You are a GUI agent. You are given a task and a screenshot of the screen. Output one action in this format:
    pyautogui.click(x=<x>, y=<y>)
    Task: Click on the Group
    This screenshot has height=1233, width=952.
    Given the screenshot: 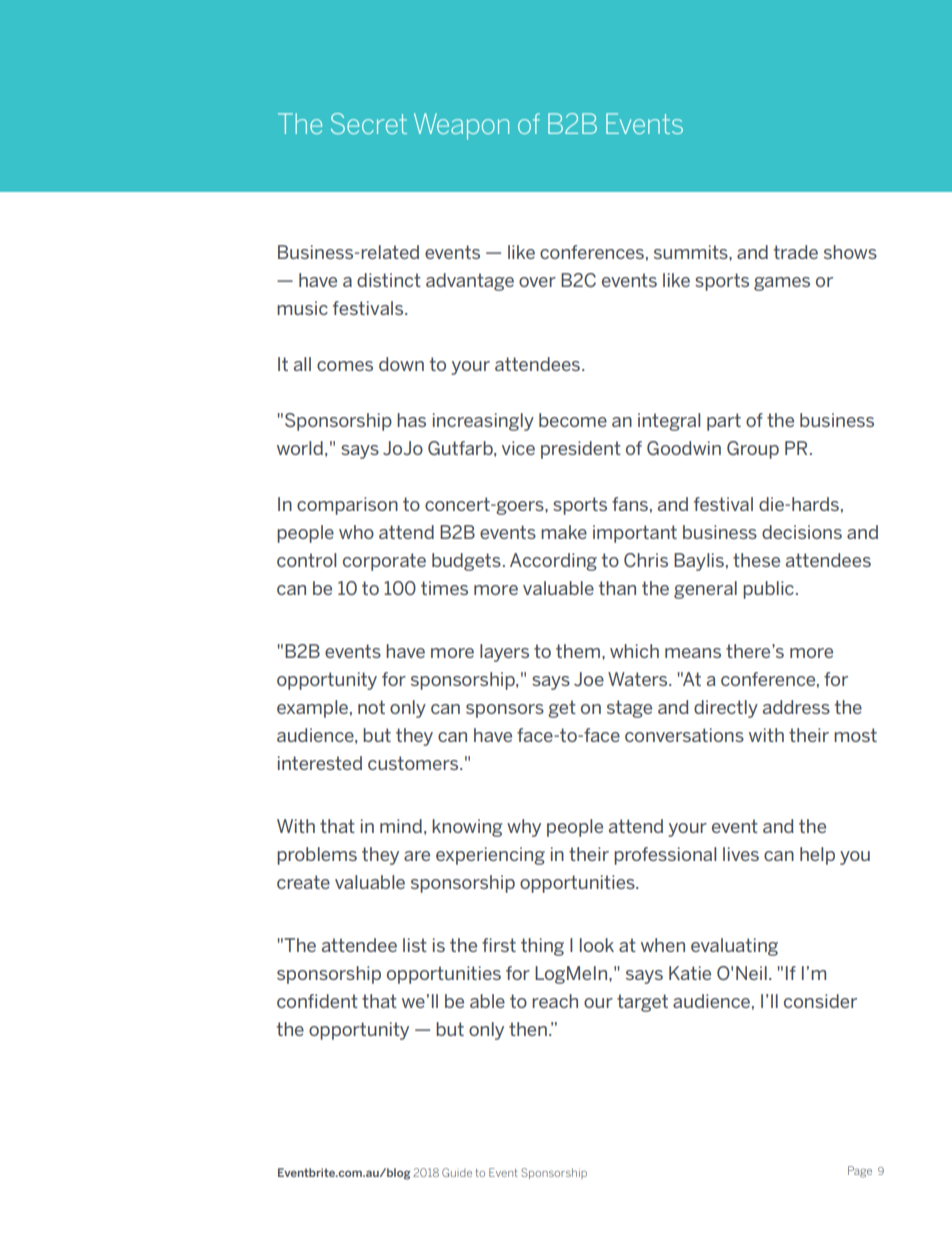 What is the action you would take?
    pyautogui.click(x=753, y=450)
